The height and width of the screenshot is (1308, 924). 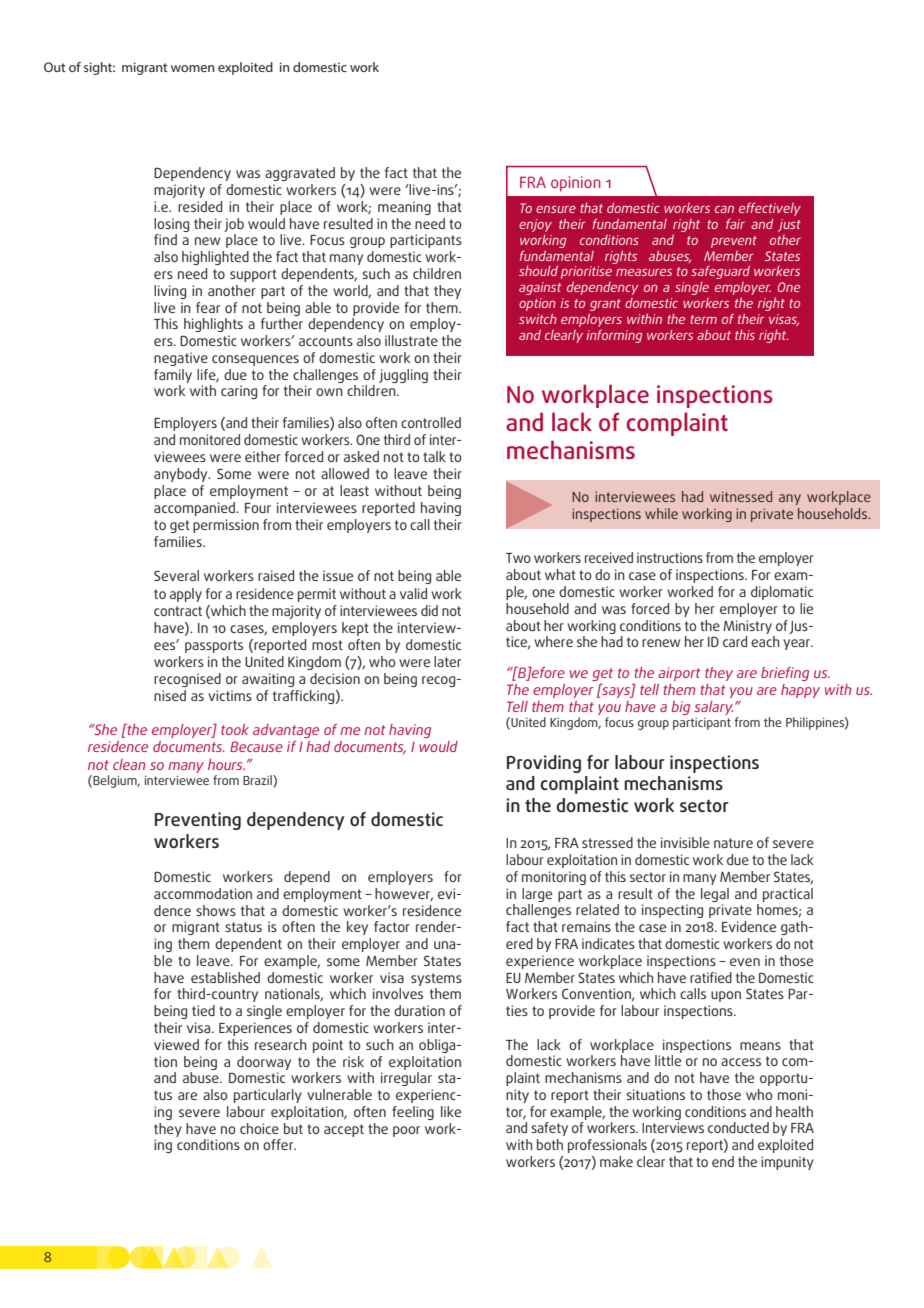 I want to click on can, so click(x=724, y=209).
